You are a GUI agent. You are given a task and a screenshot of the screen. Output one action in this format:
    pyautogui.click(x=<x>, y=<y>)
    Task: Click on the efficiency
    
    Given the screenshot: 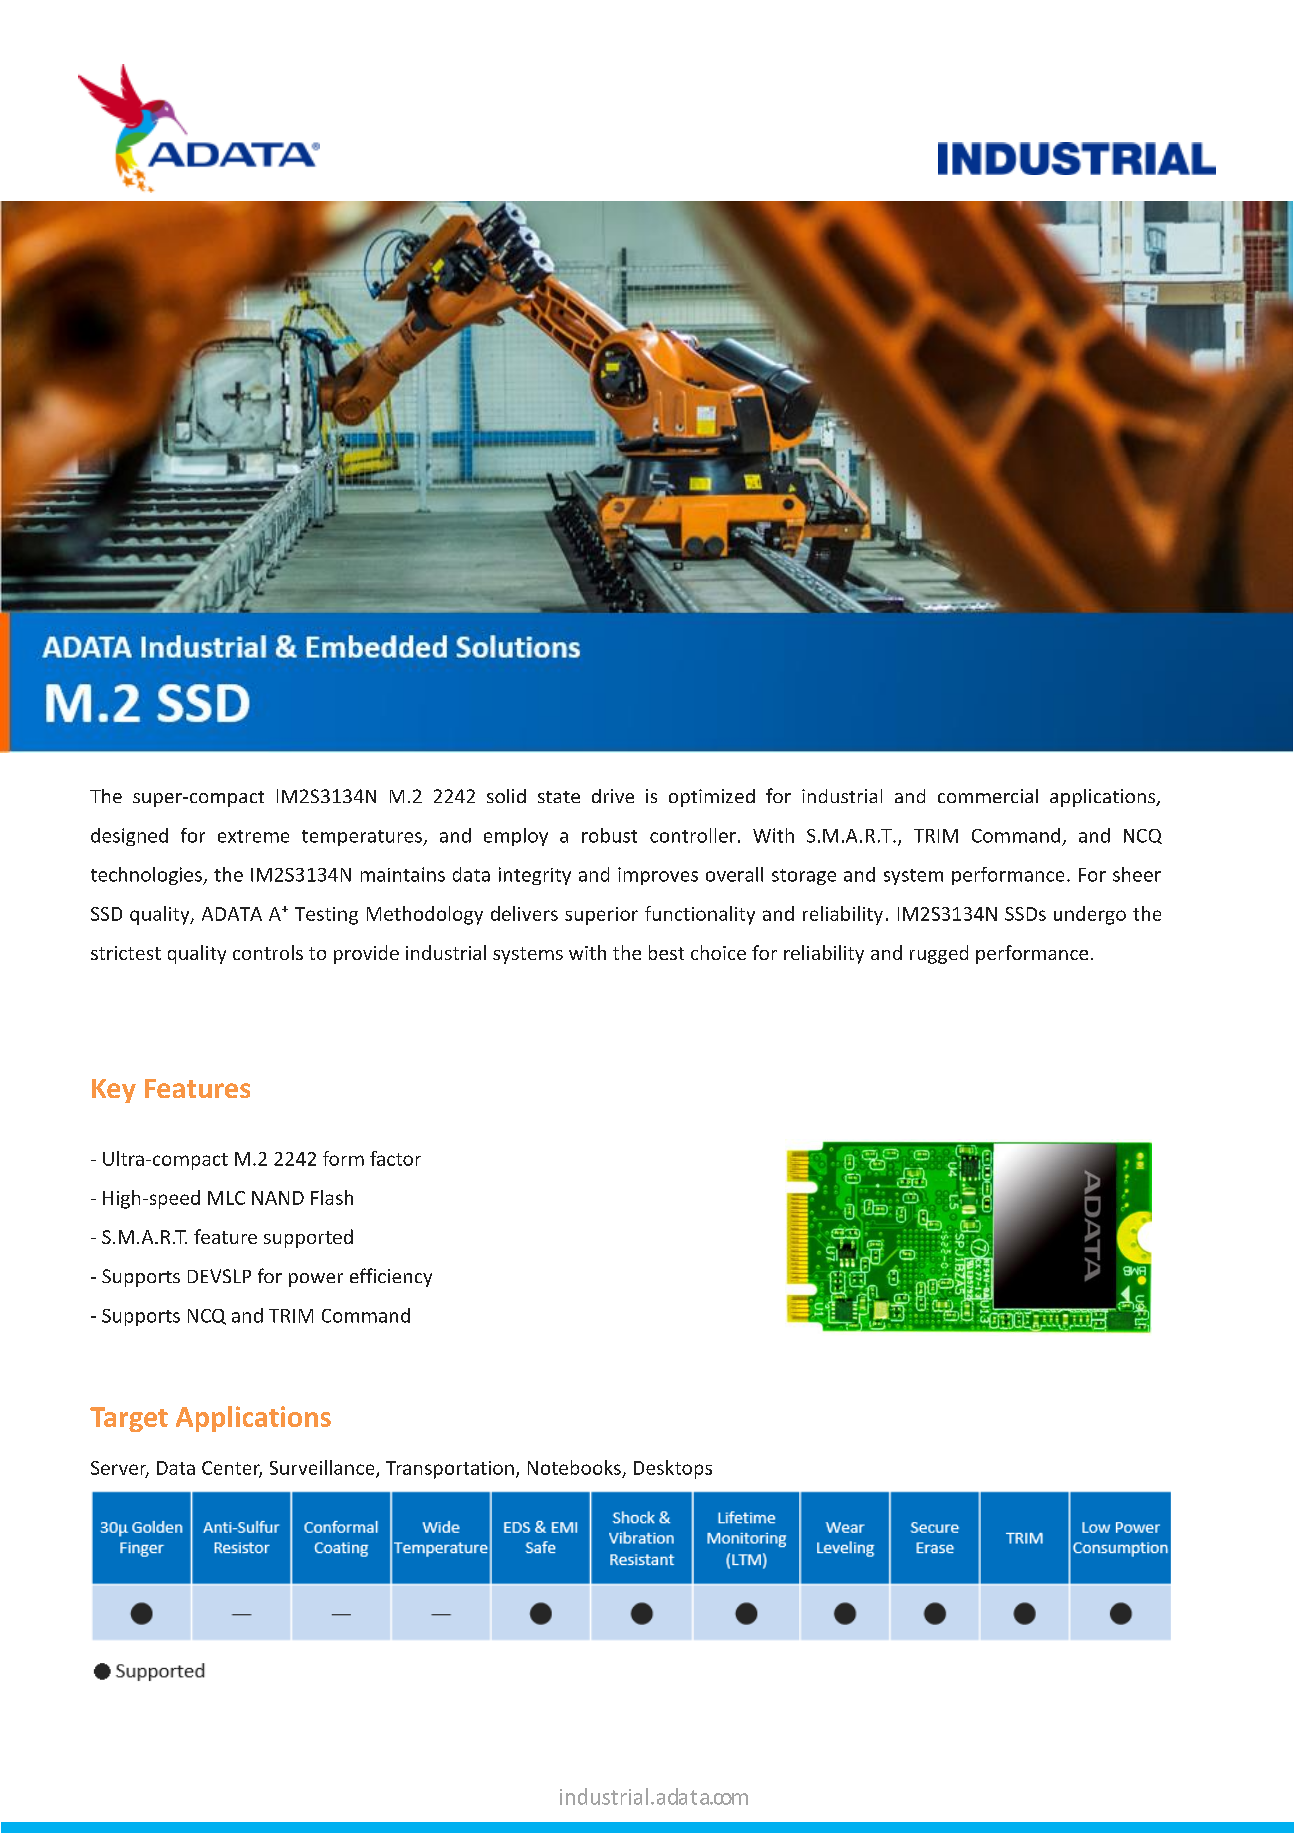 What is the action you would take?
    pyautogui.click(x=391, y=1277)
